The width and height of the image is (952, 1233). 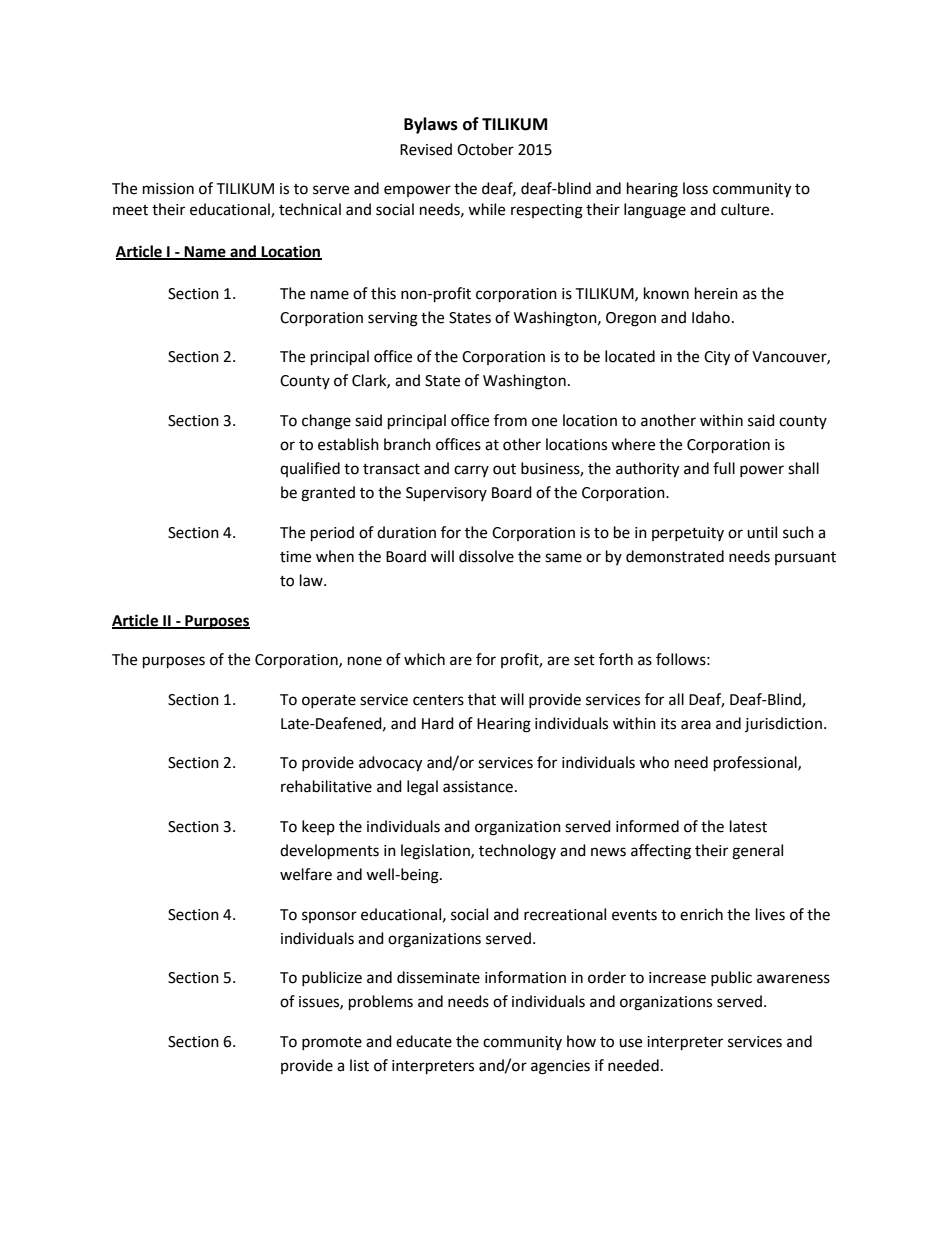 What do you see at coordinates (295, 557) in the image?
I see `time` at bounding box center [295, 557].
